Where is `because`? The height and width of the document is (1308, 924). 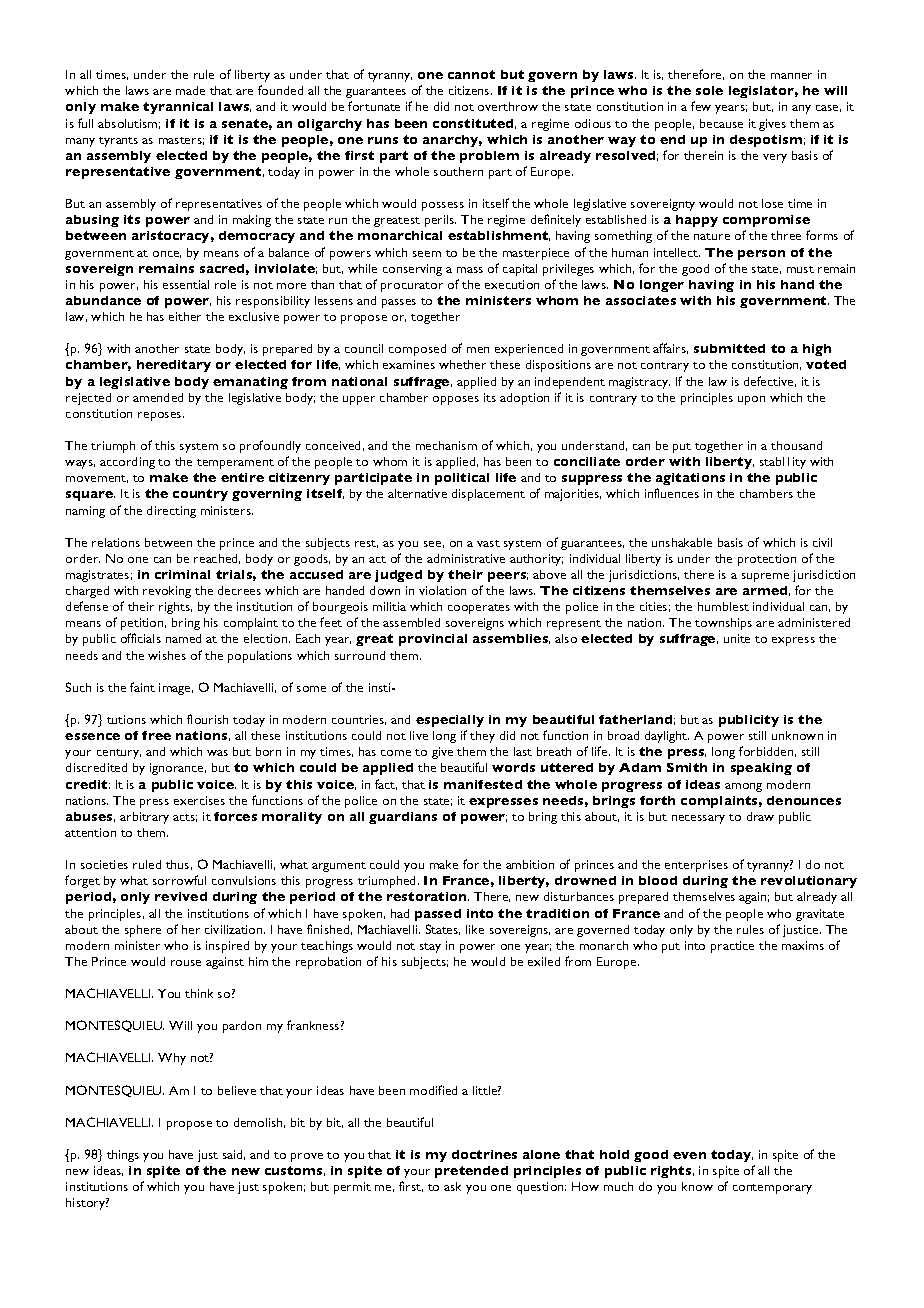 because is located at coordinates (721, 123).
